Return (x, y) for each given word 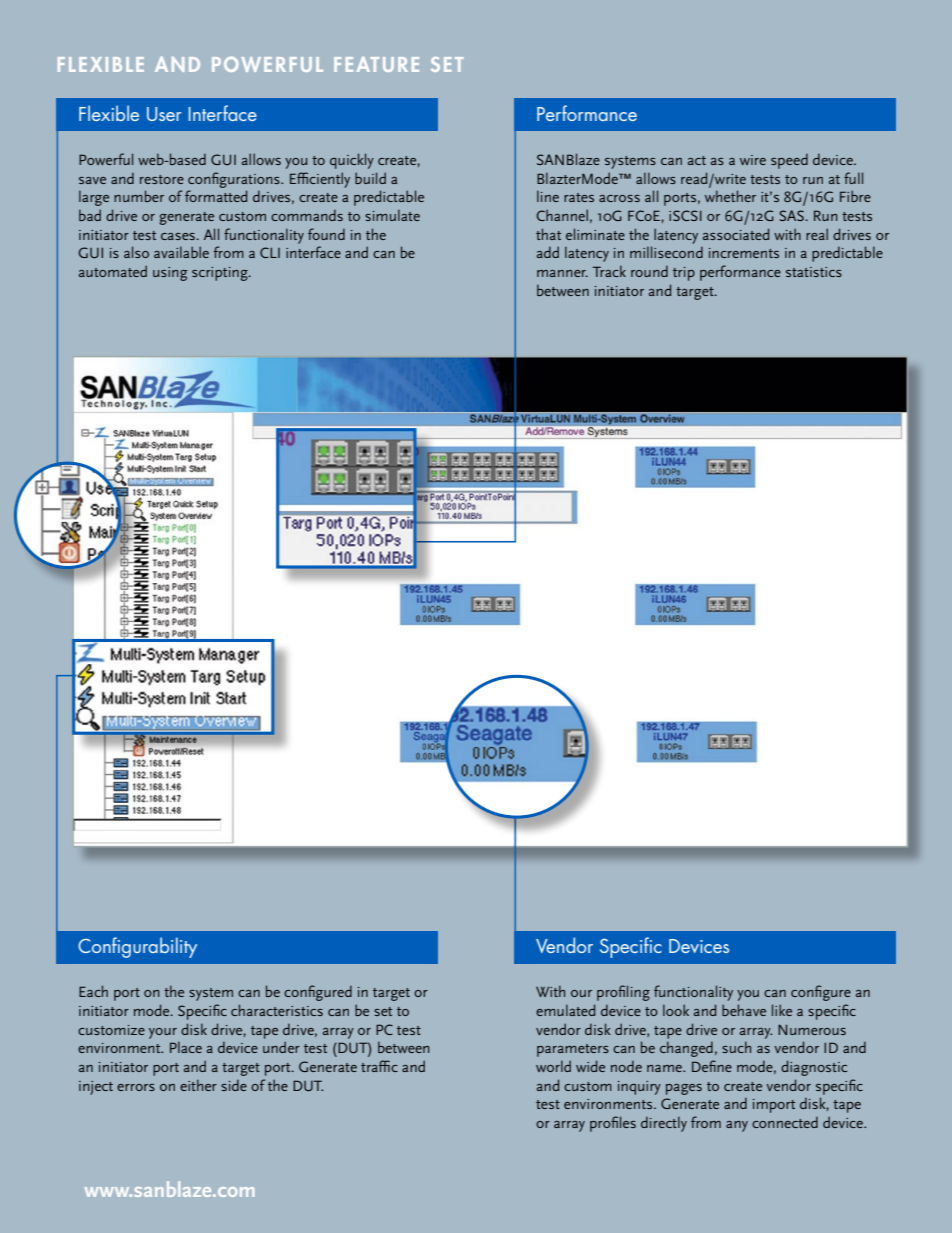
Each (93, 991)
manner (562, 273)
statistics (814, 272)
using (170, 274)
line (548, 196)
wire (753, 160)
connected (785, 1122)
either (198, 1085)
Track (609, 271)
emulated (565, 1010)
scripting (221, 274)
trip (684, 274)
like (782, 1010)
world (553, 1066)
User (164, 114)
